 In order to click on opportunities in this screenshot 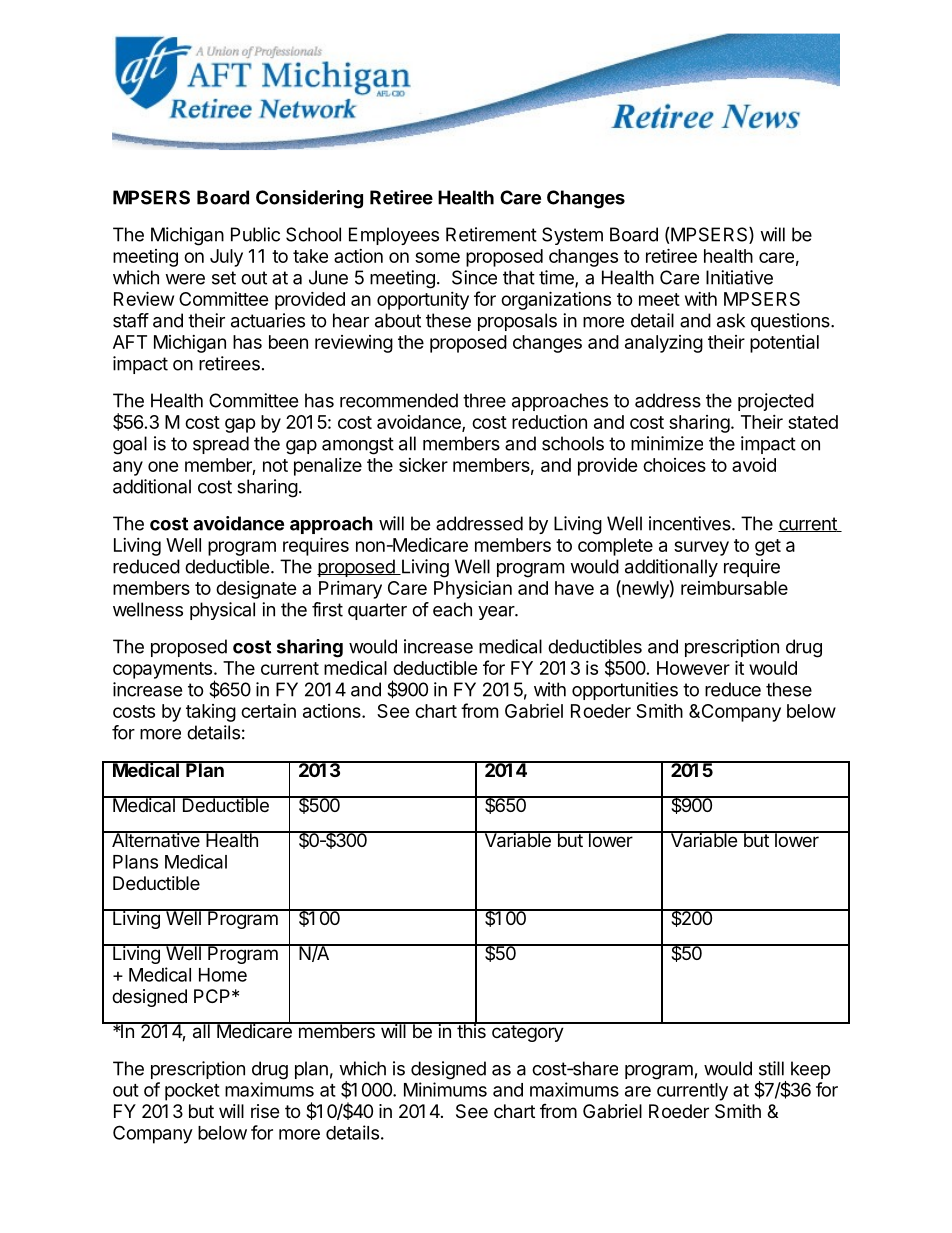, I will do `click(625, 691)`.
